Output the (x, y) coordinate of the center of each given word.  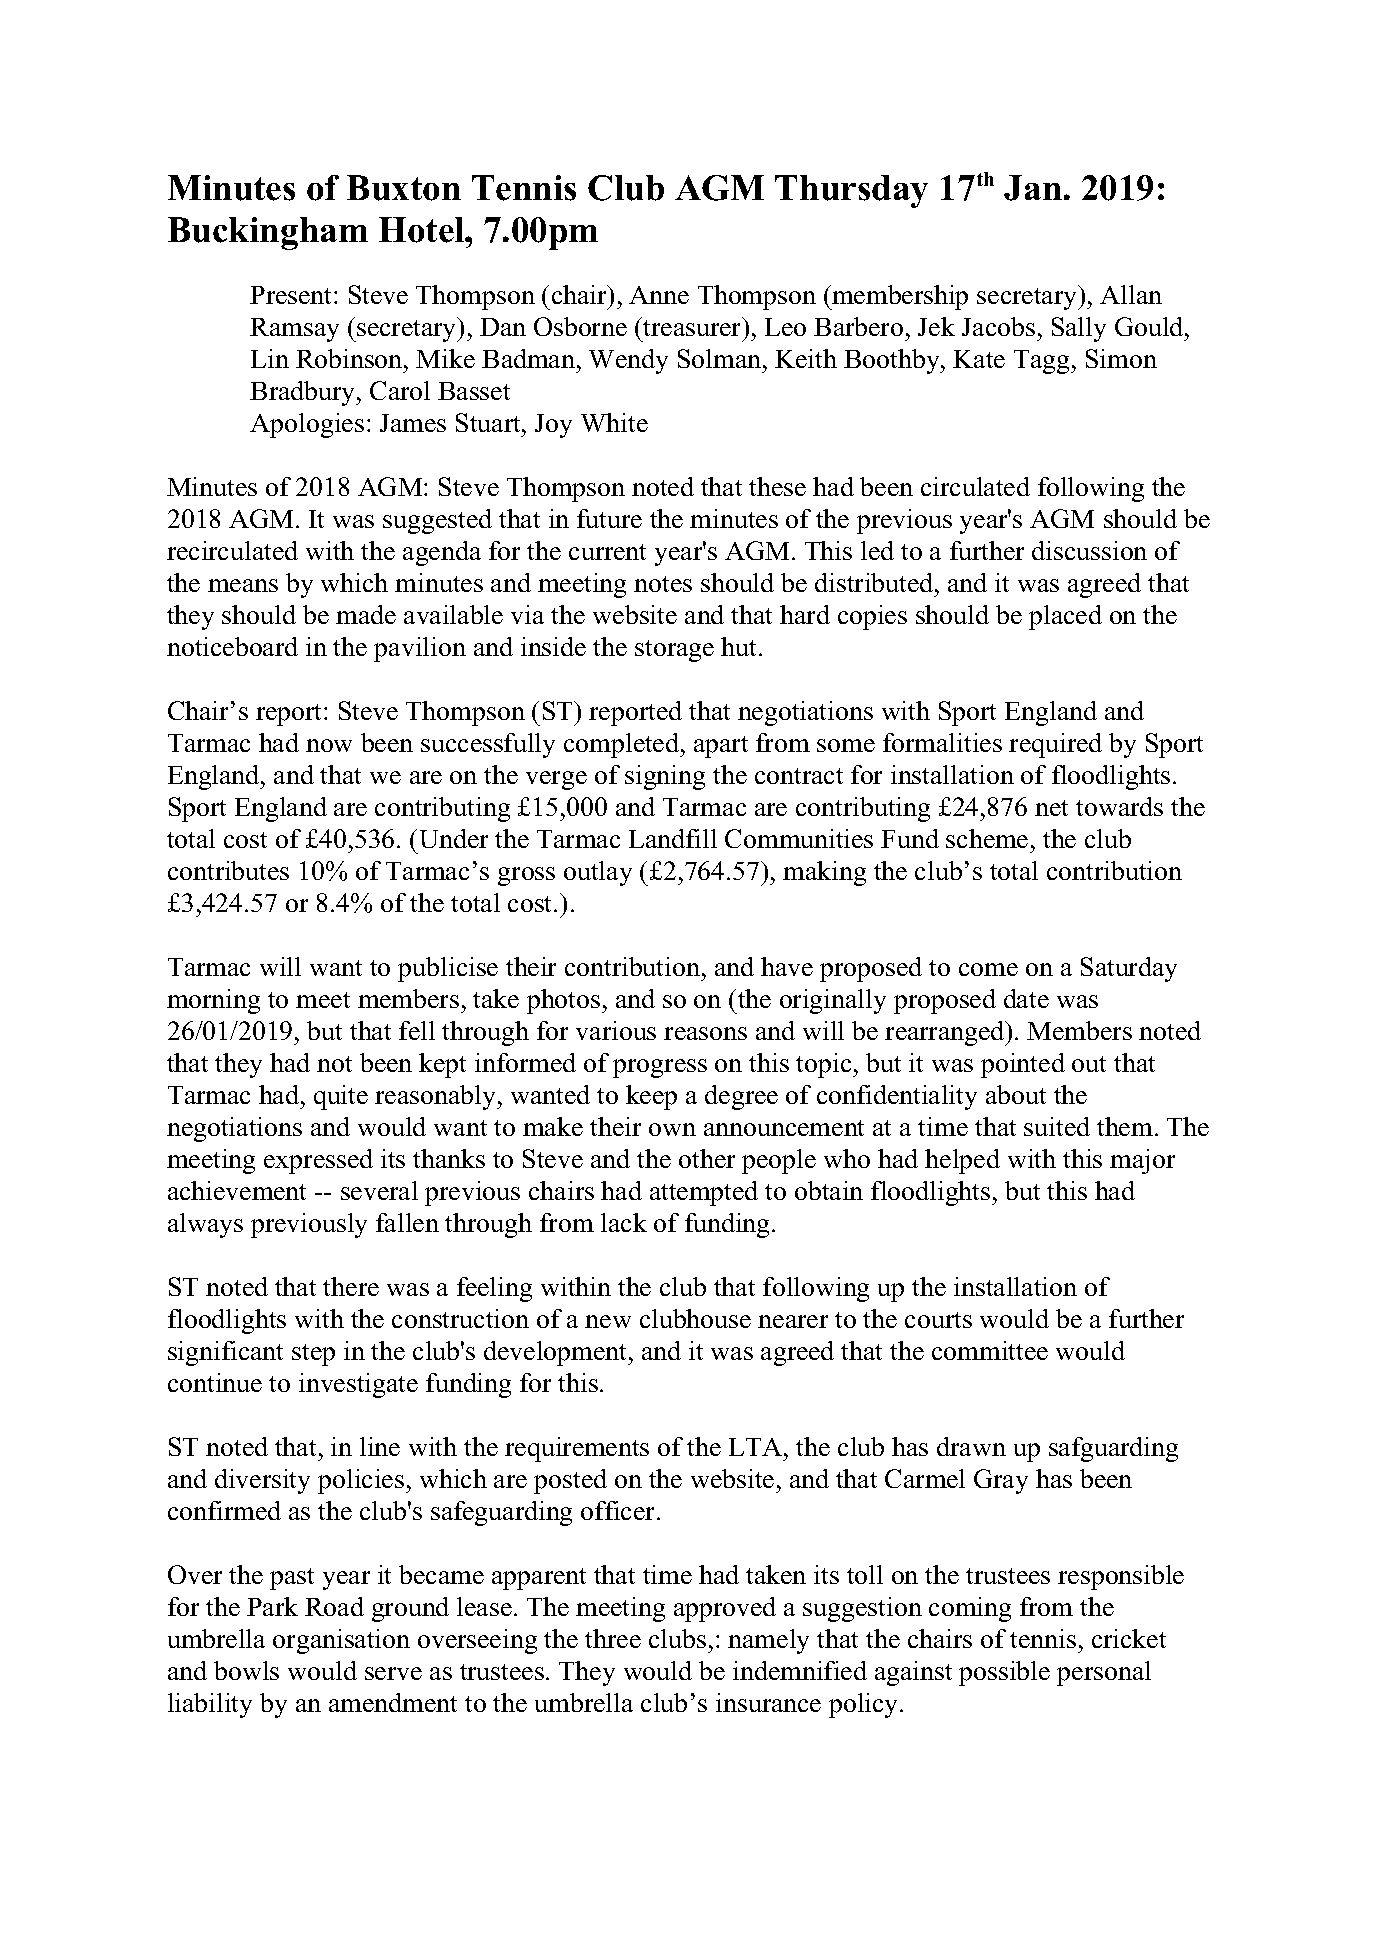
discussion (1089, 550)
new (608, 1321)
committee (990, 1350)
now (329, 745)
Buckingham (268, 233)
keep (651, 1097)
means (243, 585)
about (1016, 1094)
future (609, 518)
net (1051, 808)
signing (665, 777)
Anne (659, 295)
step (313, 1355)
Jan (1033, 188)
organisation (341, 1641)
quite (341, 1097)
